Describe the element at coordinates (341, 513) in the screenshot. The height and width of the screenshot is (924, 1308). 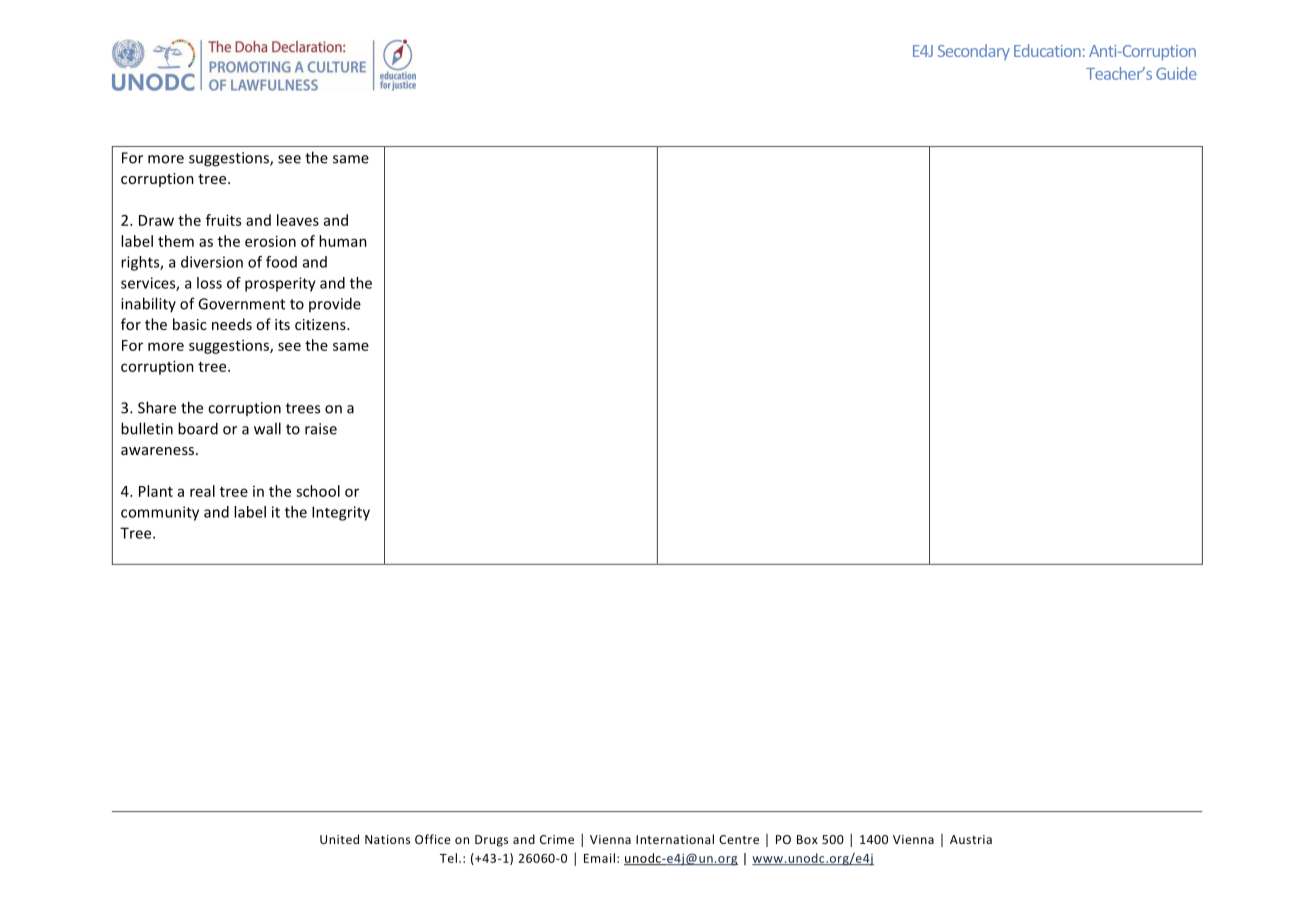
I see `Integrity` at that location.
